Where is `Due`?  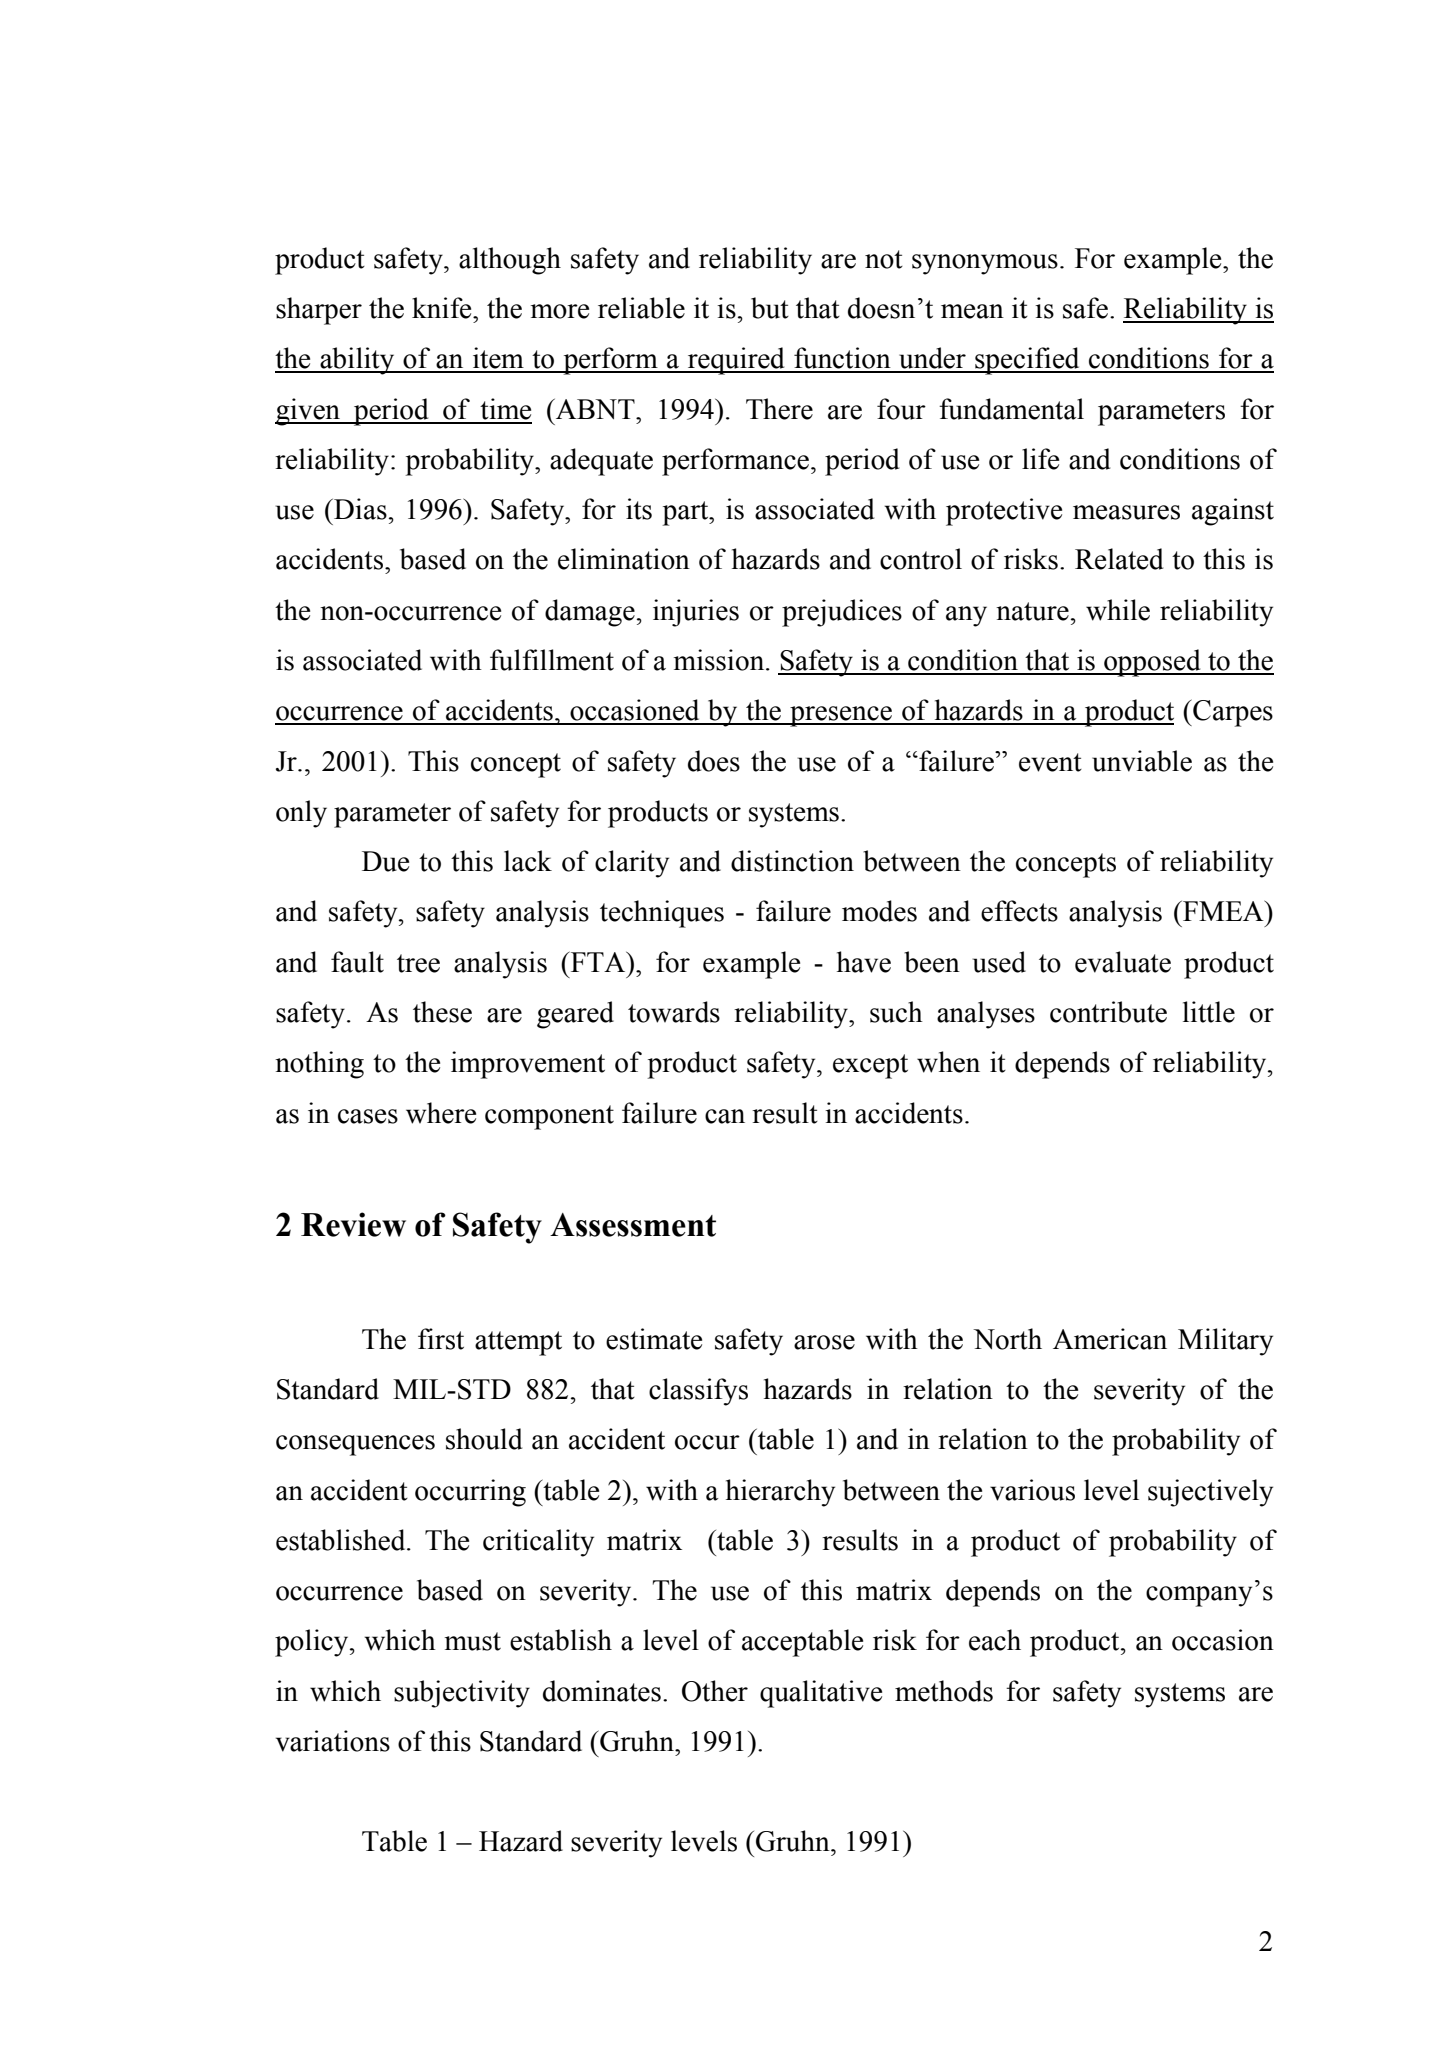
Due is located at coordinates (385, 861).
